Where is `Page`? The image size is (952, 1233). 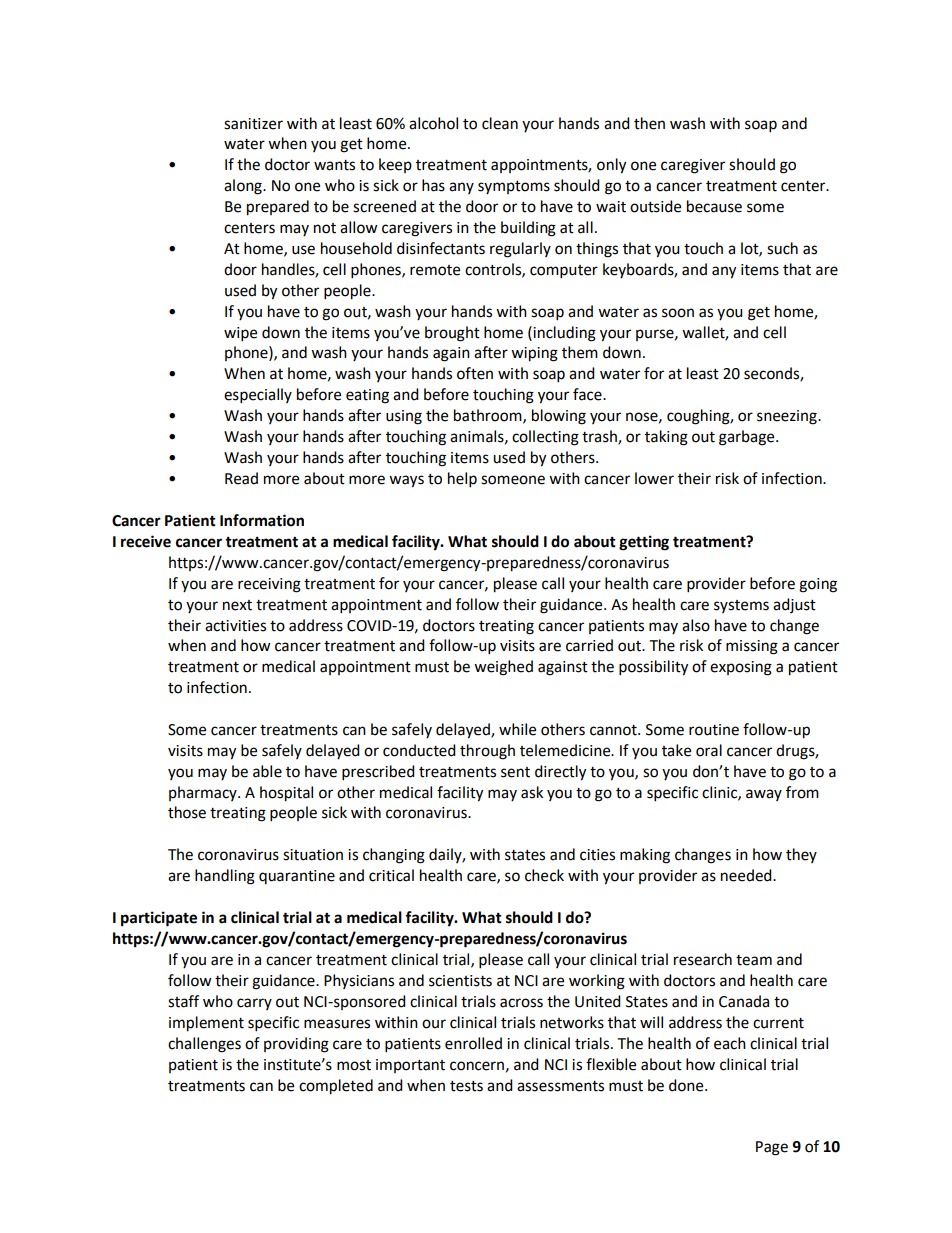 Page is located at coordinates (772, 1148).
